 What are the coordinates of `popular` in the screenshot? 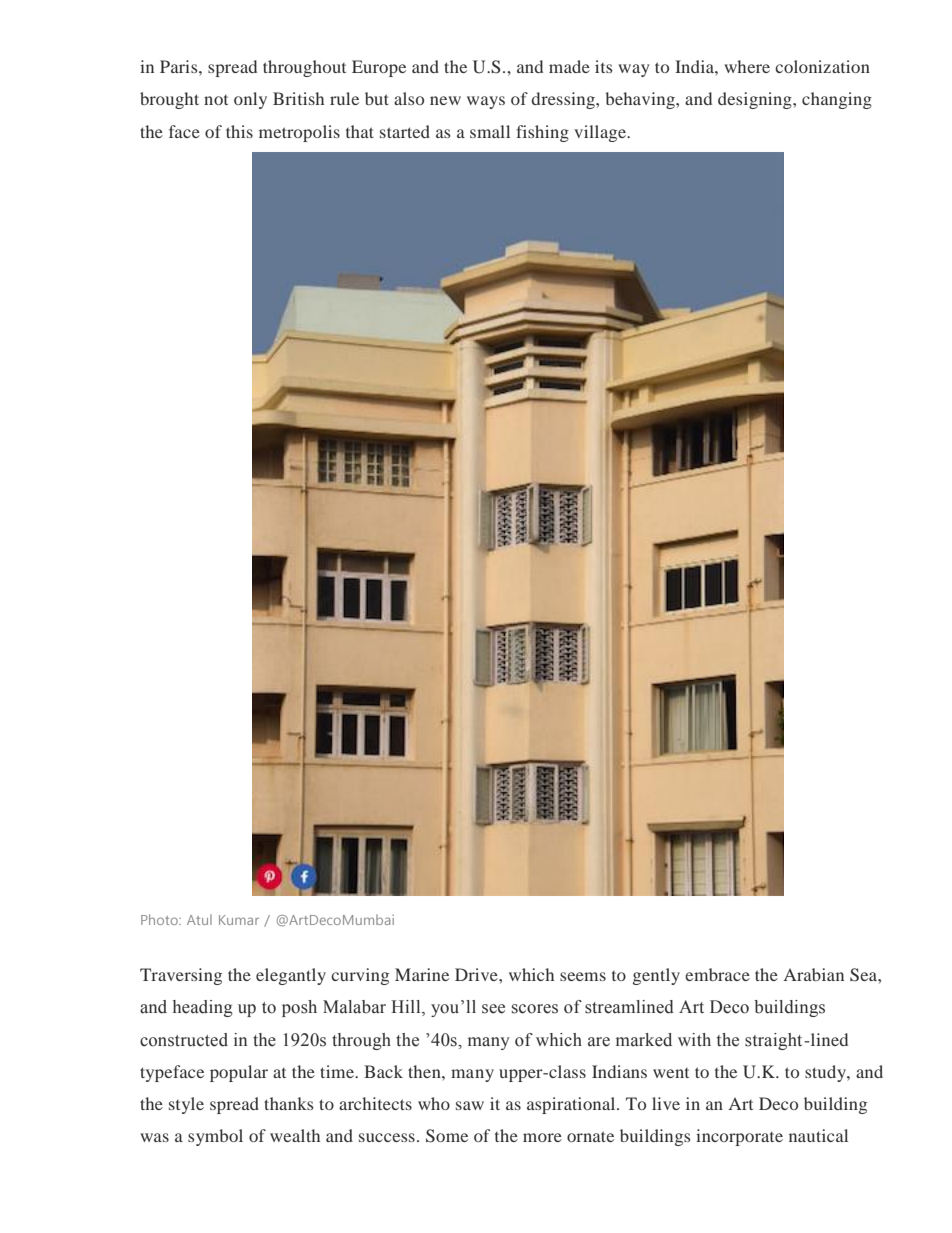 It's located at (239, 1073).
